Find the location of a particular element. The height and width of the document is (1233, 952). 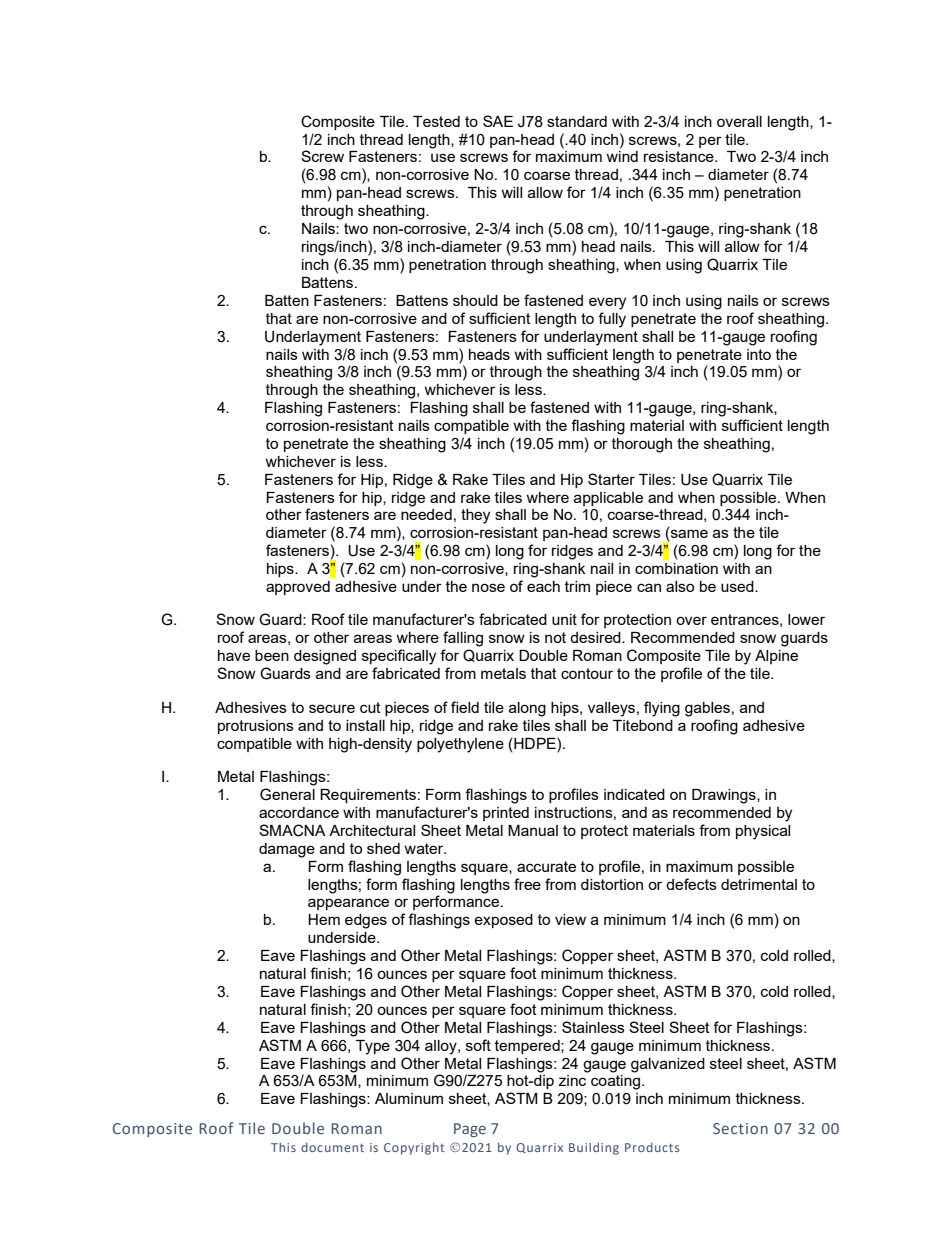

SAE is located at coordinates (498, 121).
